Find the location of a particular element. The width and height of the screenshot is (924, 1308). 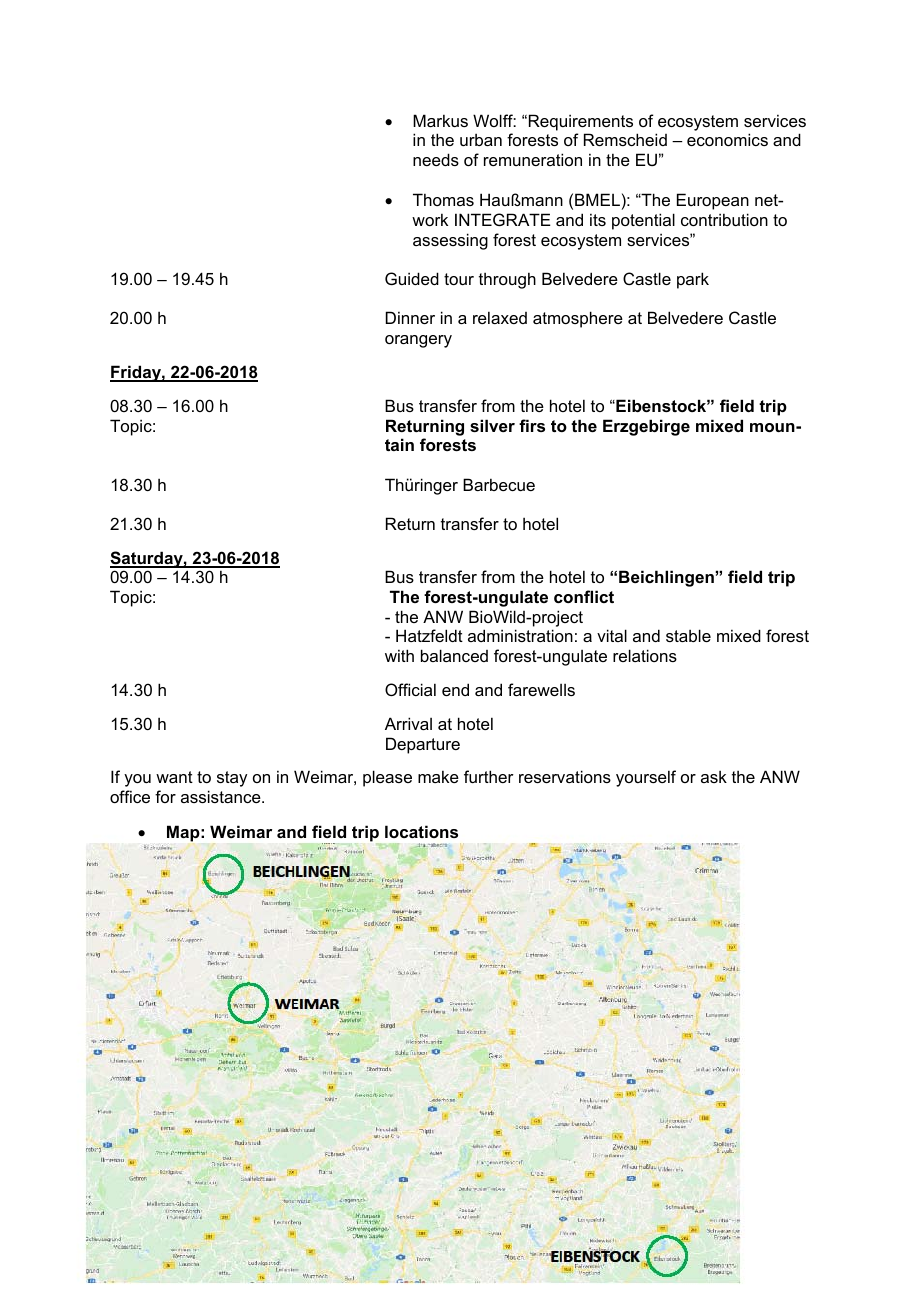

needs is located at coordinates (436, 159).
